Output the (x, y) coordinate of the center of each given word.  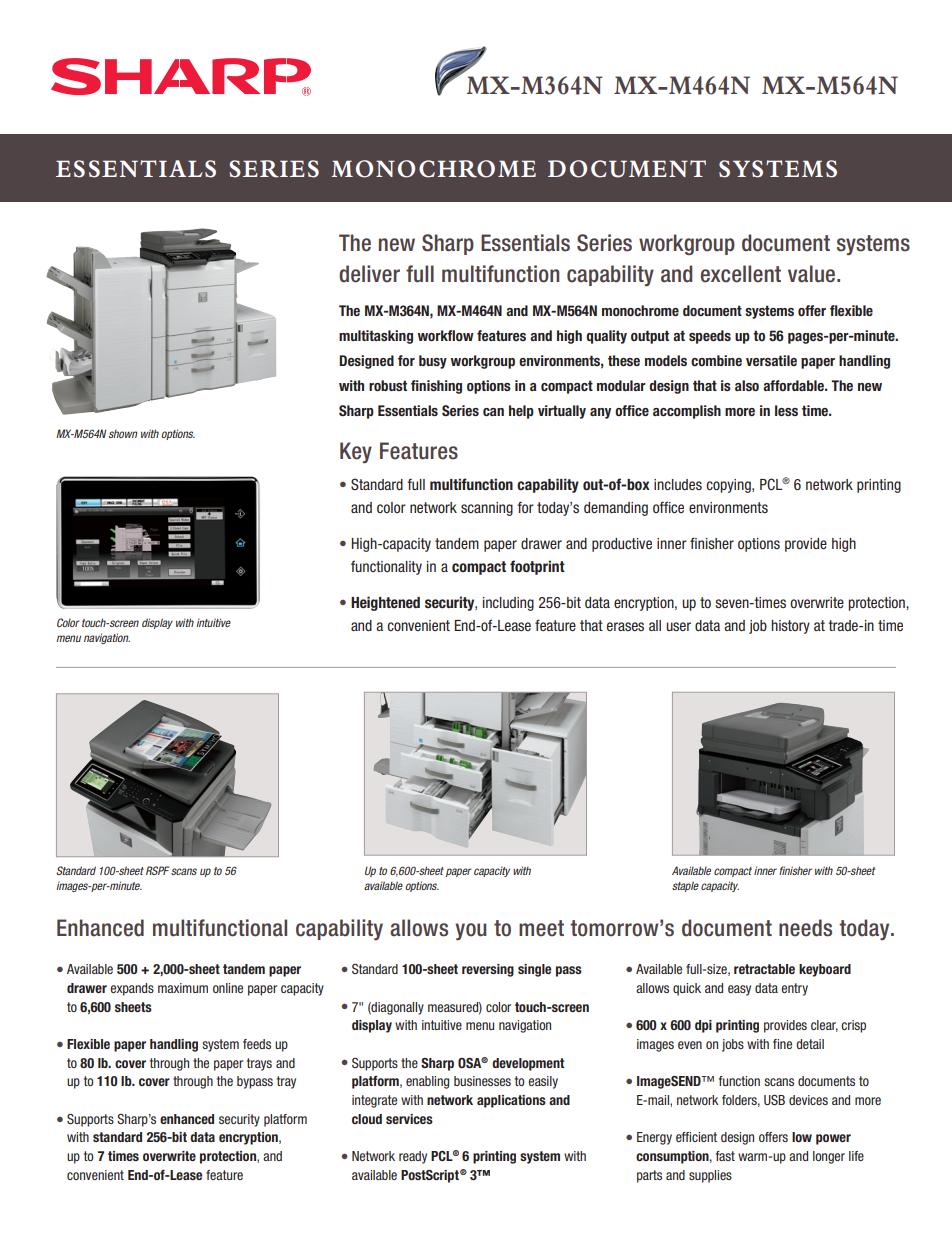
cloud (367, 1119)
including (508, 604)
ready (413, 1157)
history (790, 627)
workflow (445, 335)
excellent (741, 274)
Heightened (385, 603)
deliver (369, 274)
